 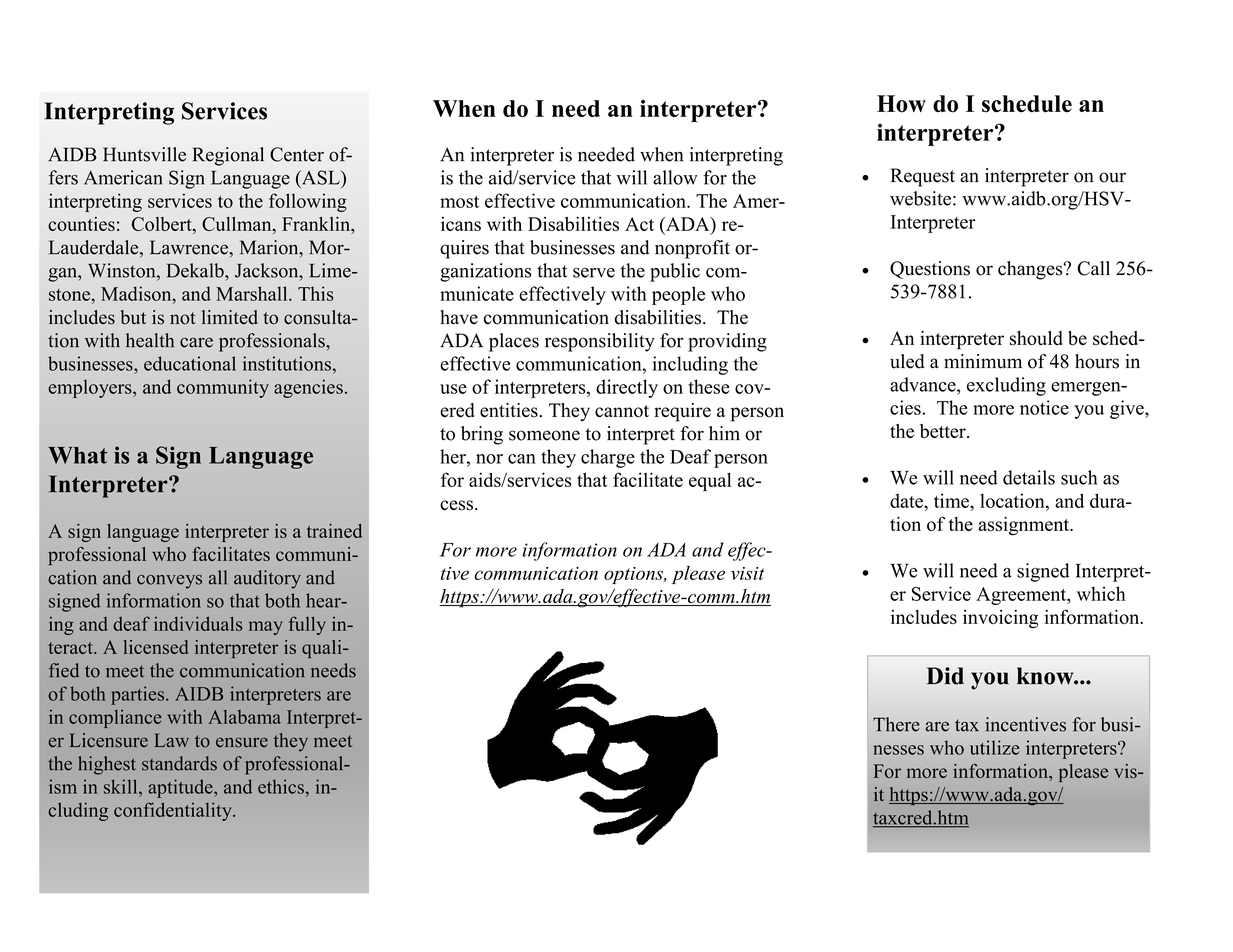 What do you see at coordinates (179, 763) in the image?
I see `standards` at bounding box center [179, 763].
